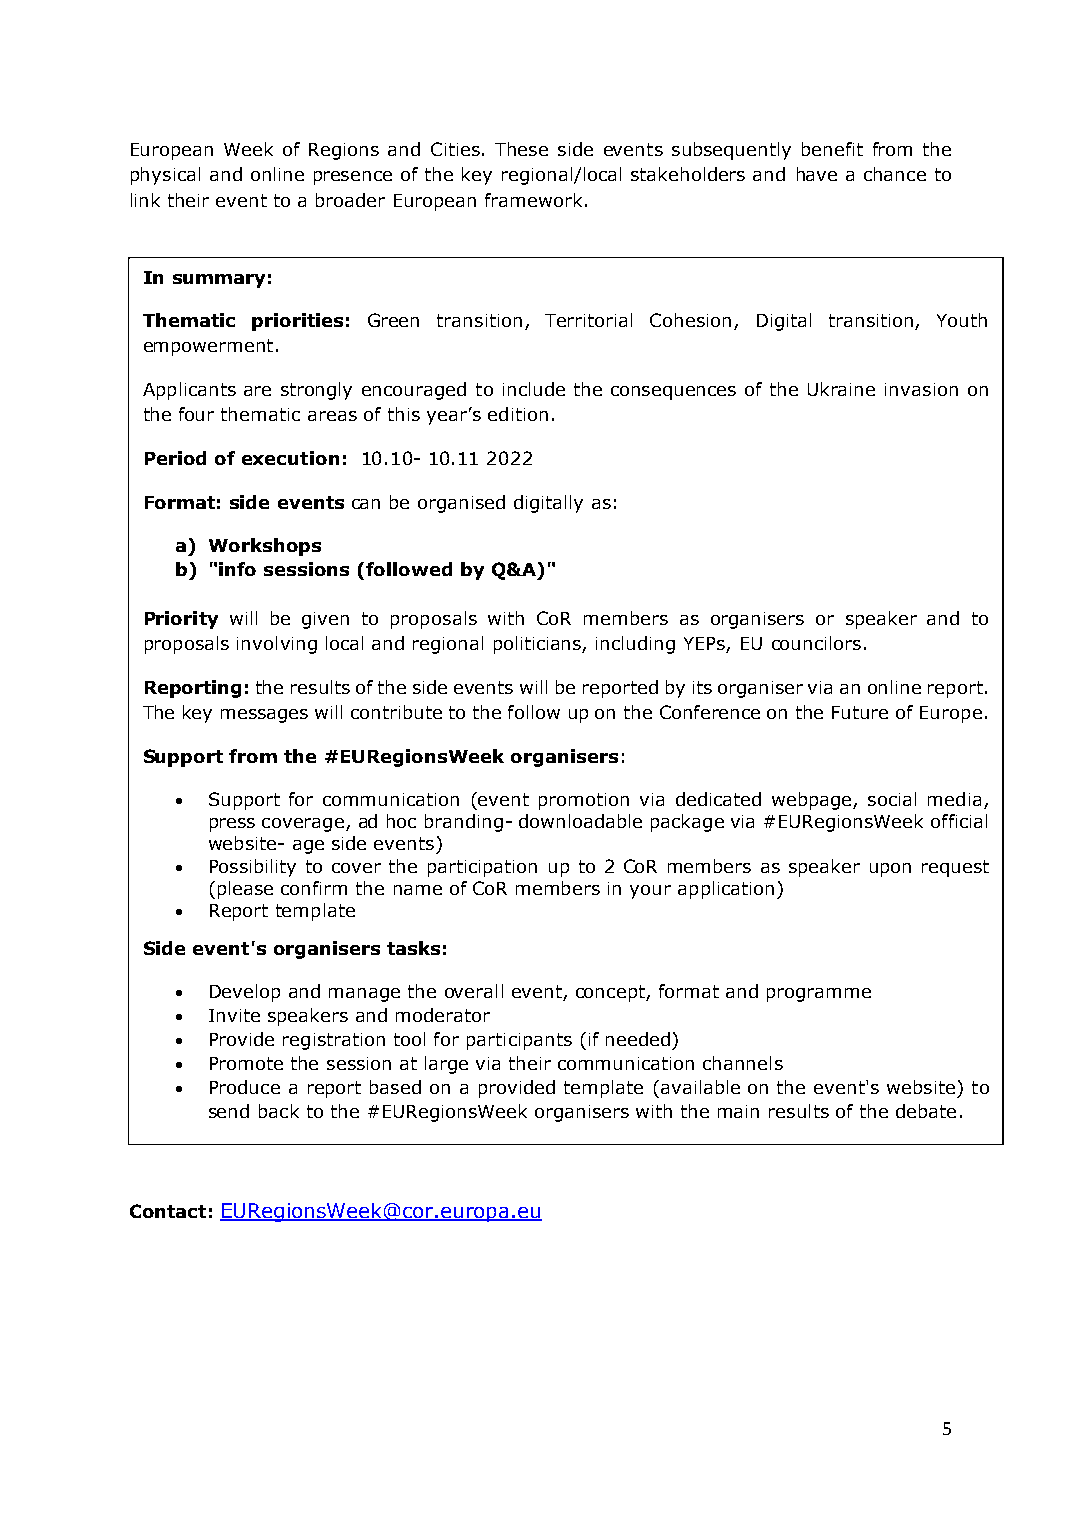 This screenshot has width=1081, height=1529. I want to click on physical, so click(165, 176).
